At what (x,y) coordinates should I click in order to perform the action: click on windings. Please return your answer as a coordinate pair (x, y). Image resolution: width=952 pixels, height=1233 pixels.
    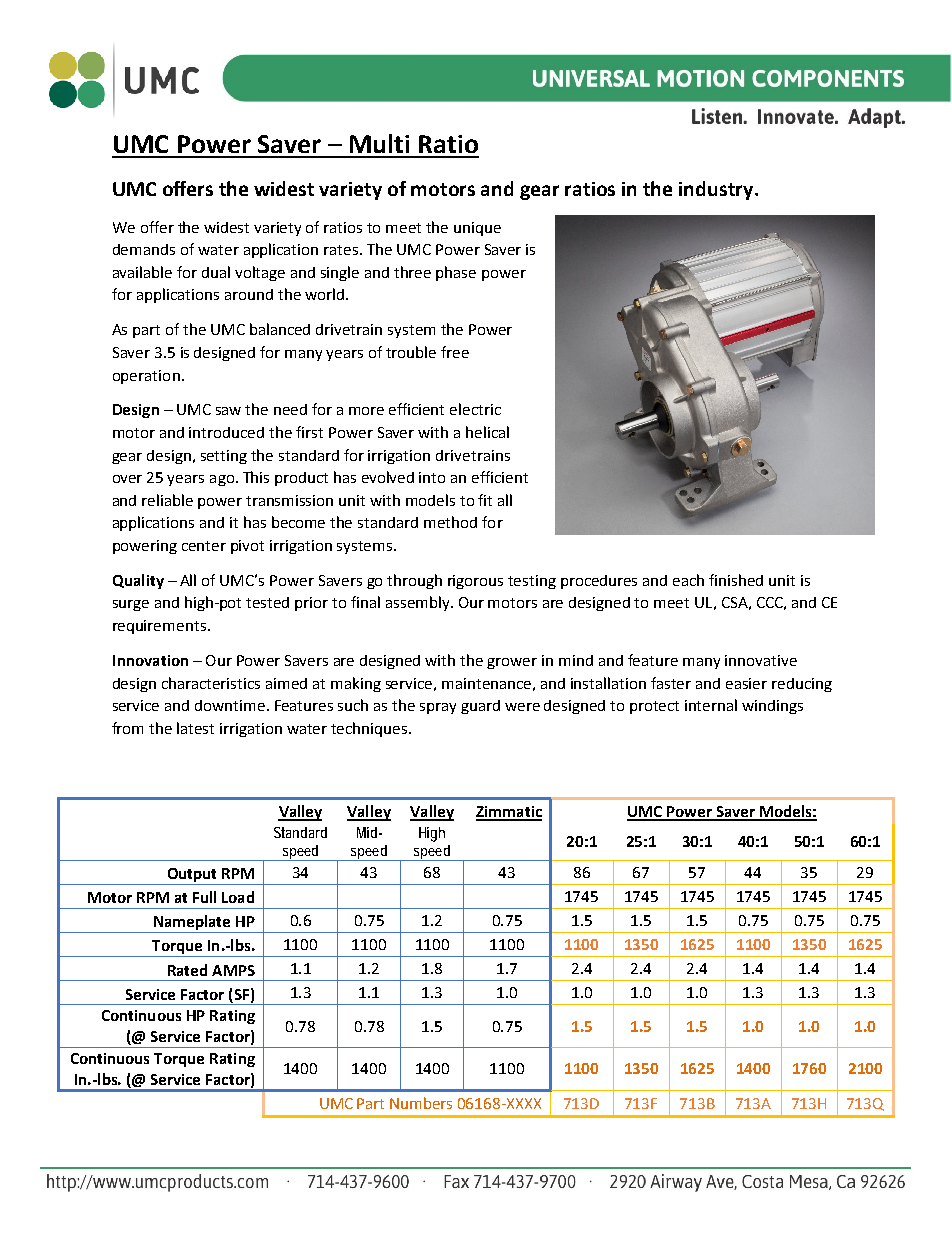
    Looking at the image, I should click on (772, 707).
